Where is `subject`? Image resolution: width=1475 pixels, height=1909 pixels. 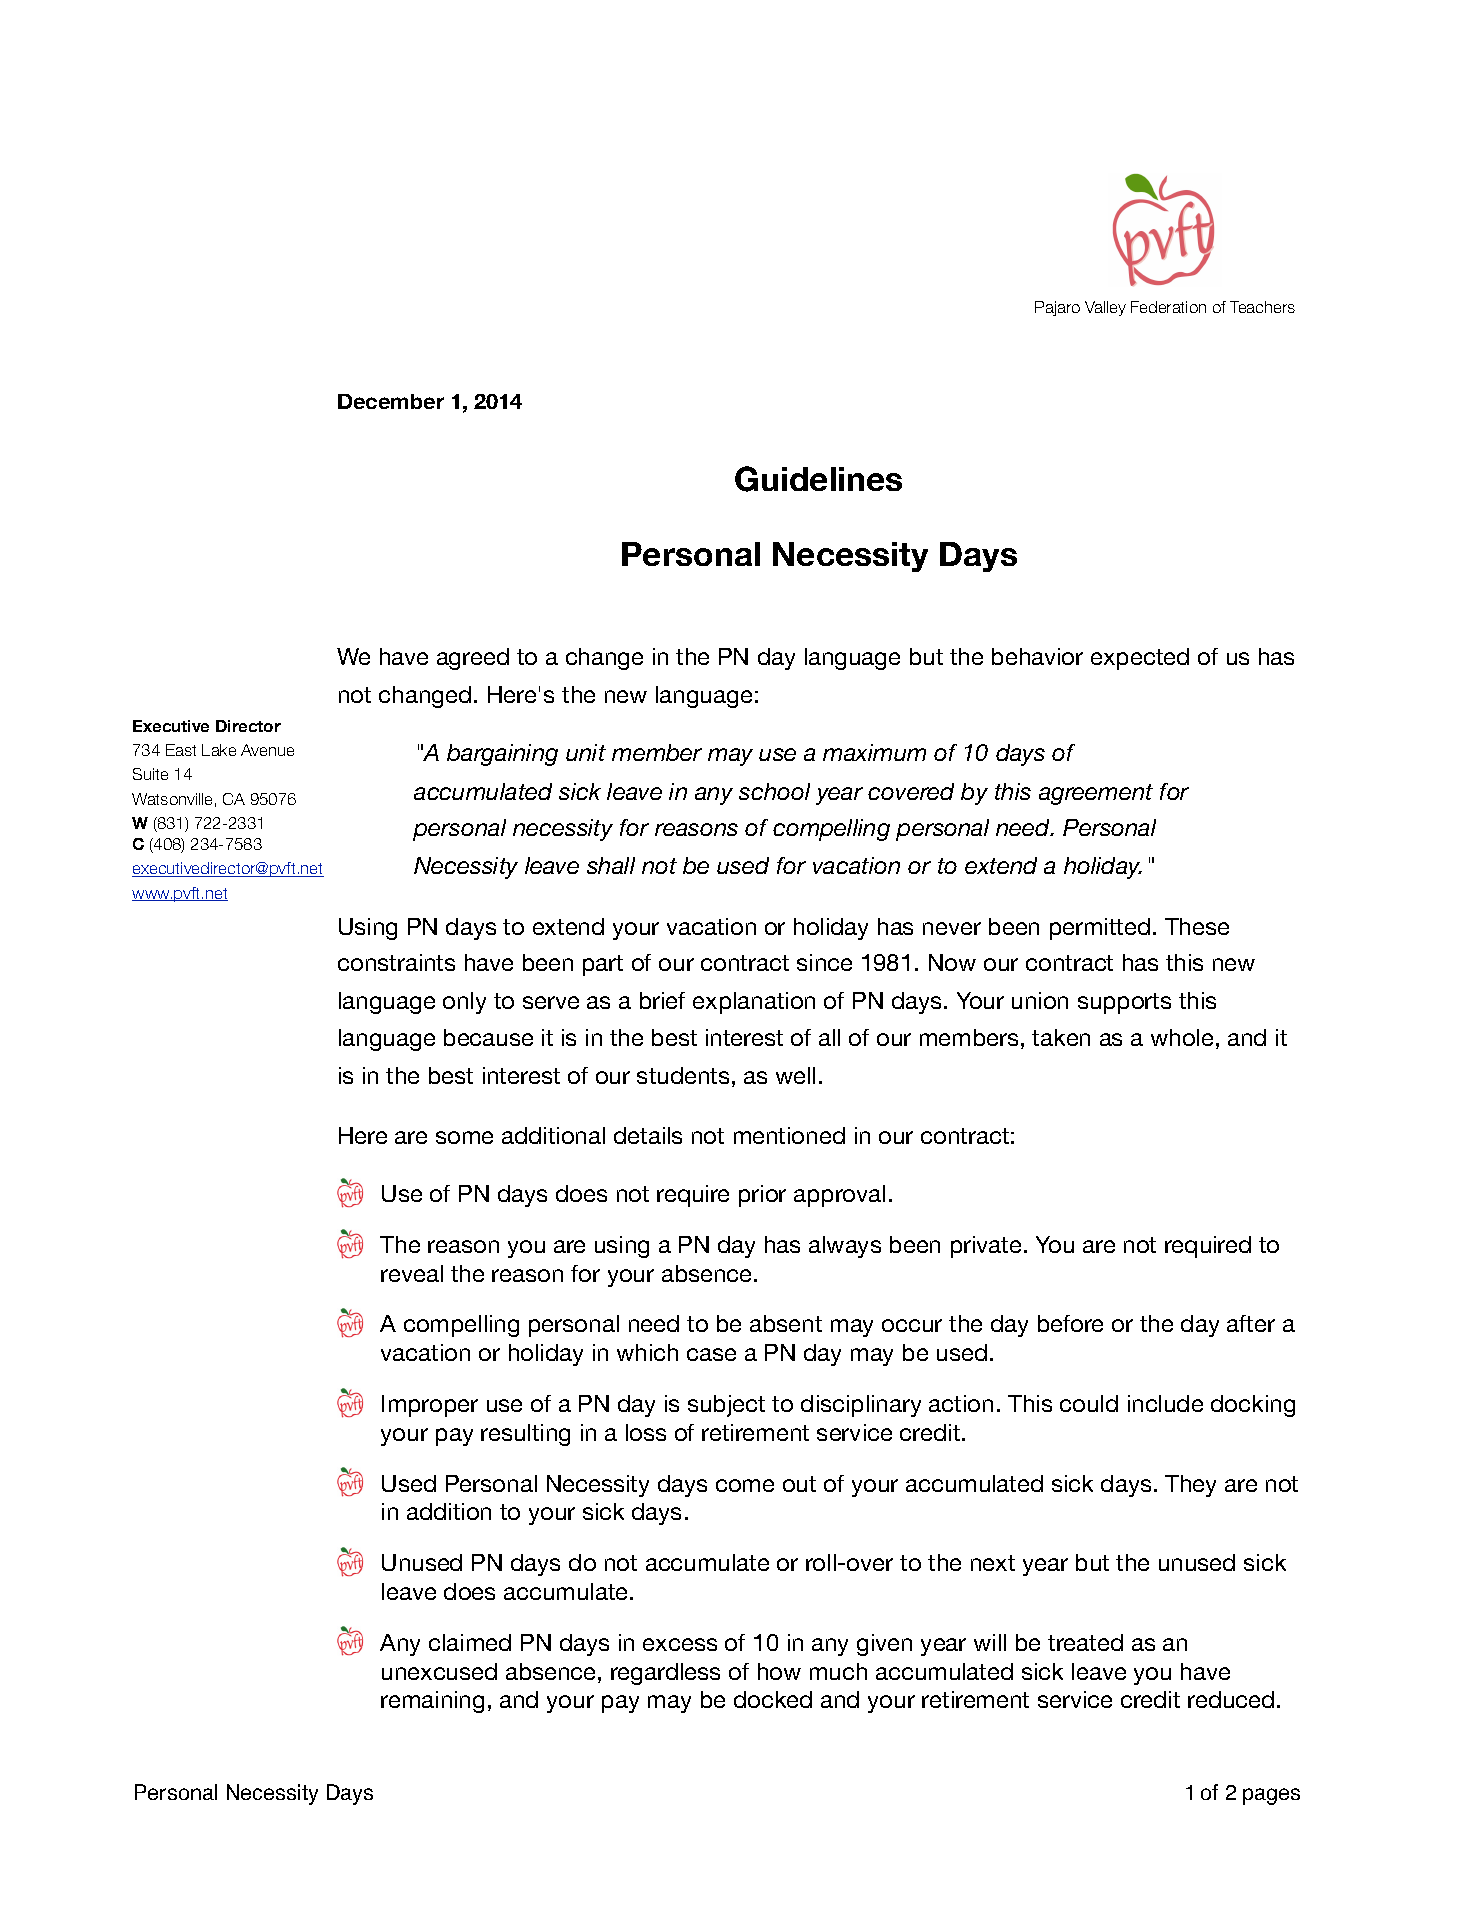 subject is located at coordinates (726, 1406).
